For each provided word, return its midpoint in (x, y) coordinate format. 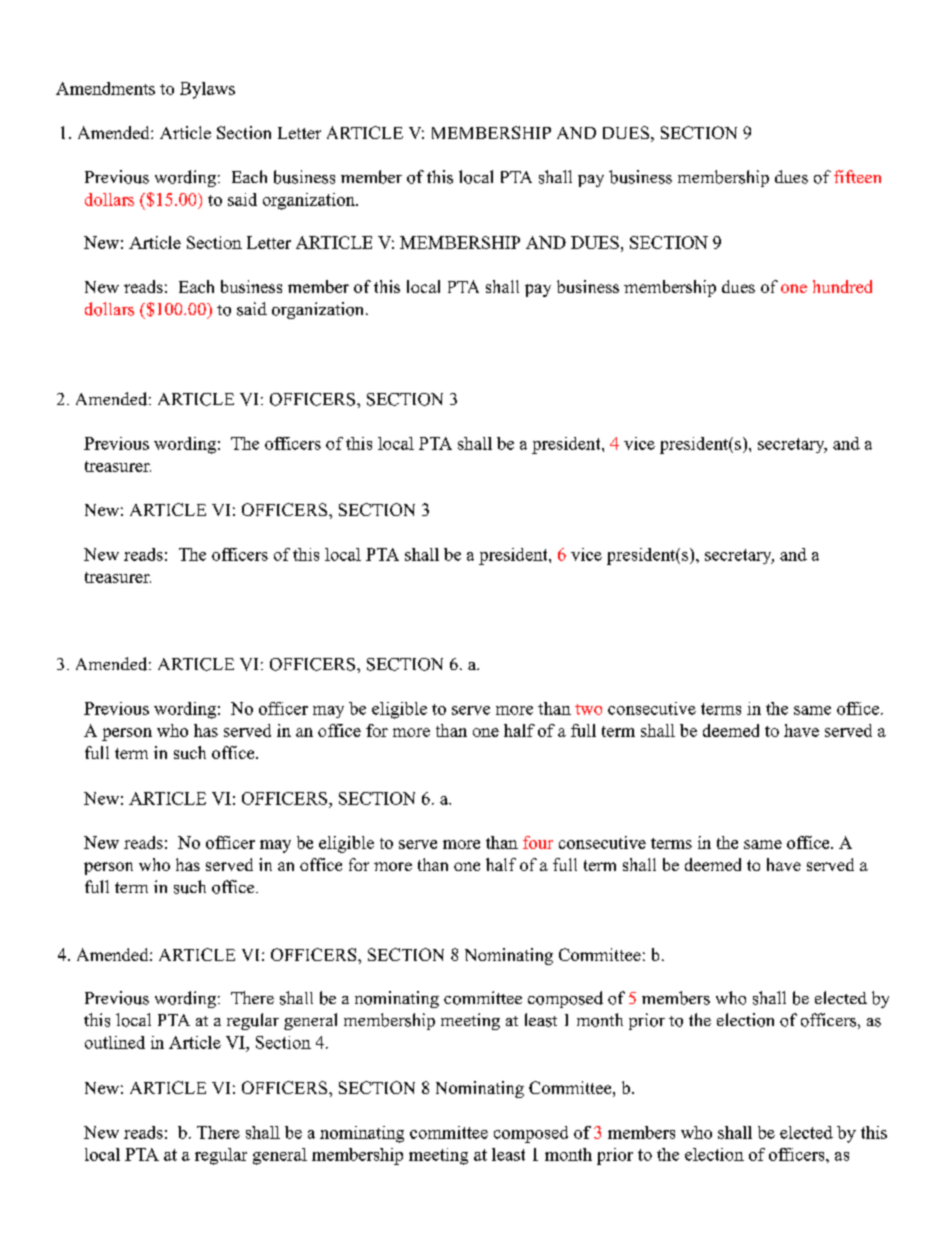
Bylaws (207, 90)
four (538, 842)
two (588, 709)
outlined (115, 1042)
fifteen (857, 176)
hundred (842, 286)
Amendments (105, 88)
